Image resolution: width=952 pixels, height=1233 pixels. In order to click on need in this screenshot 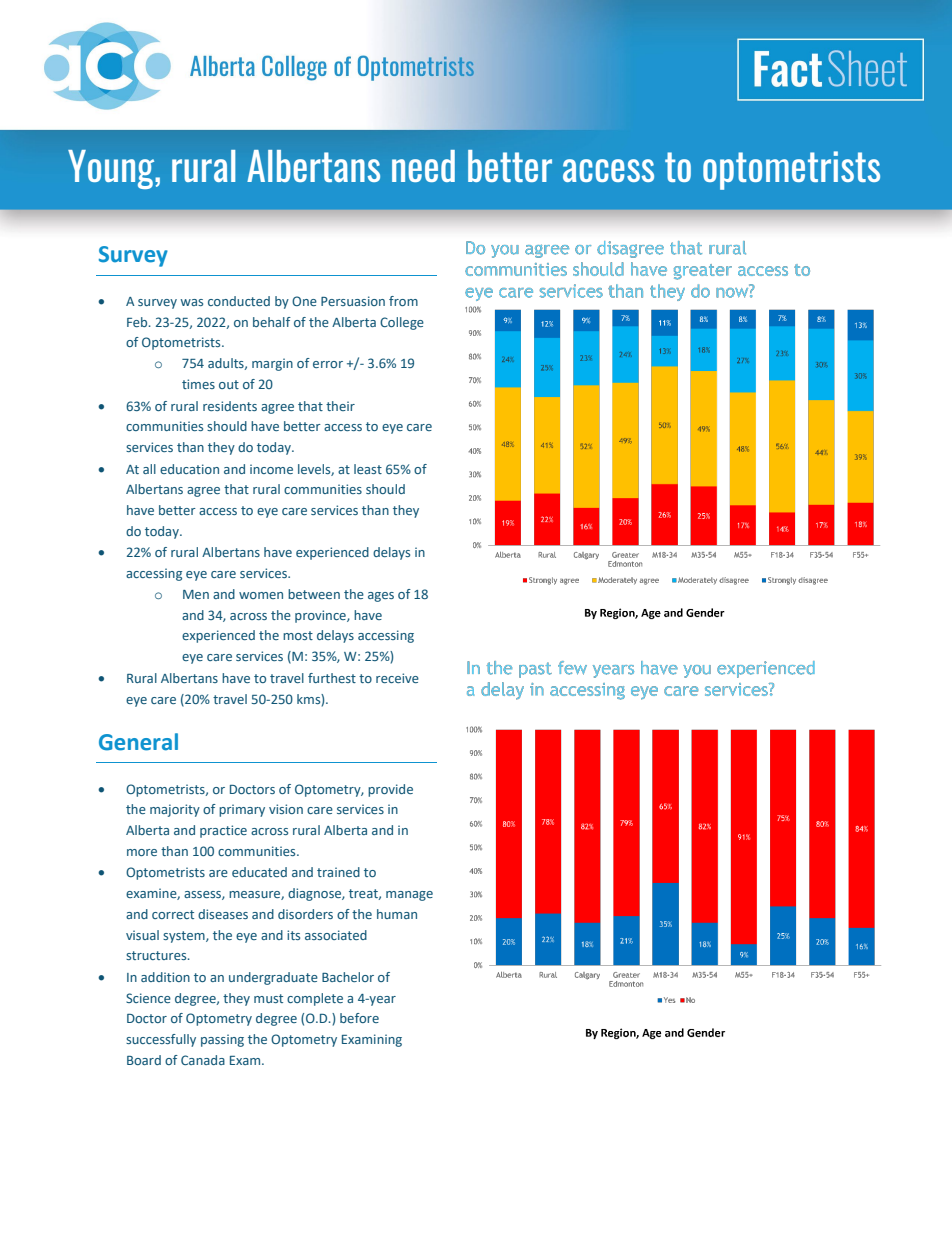, I will do `click(423, 166)`.
